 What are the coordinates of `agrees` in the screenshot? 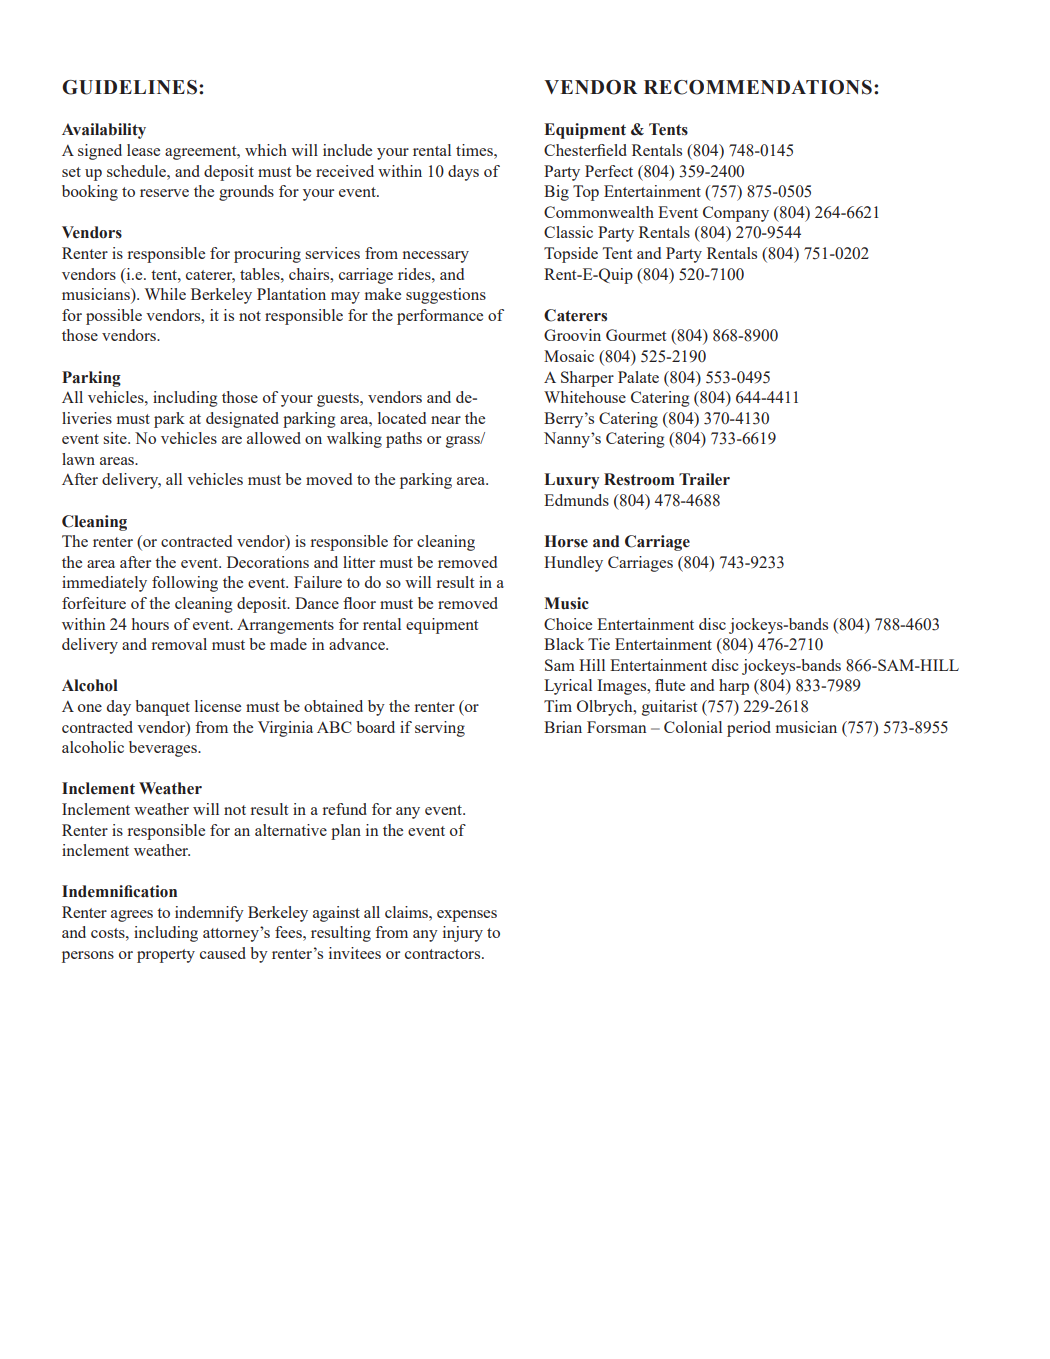 It's located at (132, 916).
